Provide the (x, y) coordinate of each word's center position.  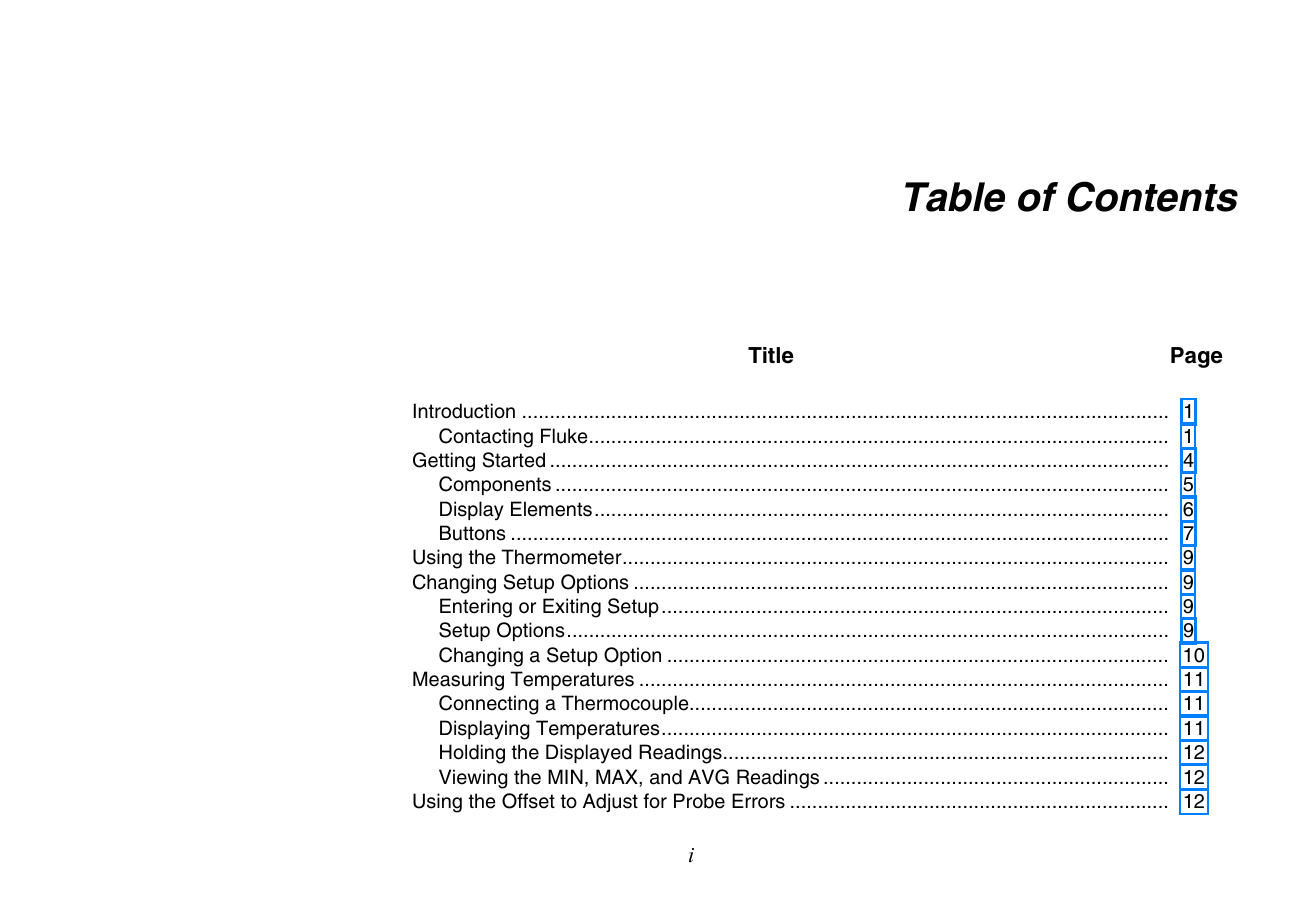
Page (1197, 357)
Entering (476, 608)
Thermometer (562, 557)
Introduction (464, 411)
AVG (708, 777)
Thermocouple (626, 704)
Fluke (564, 436)
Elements (551, 509)
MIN (565, 776)
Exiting (572, 608)
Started (514, 460)
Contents (1152, 196)
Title (771, 355)
